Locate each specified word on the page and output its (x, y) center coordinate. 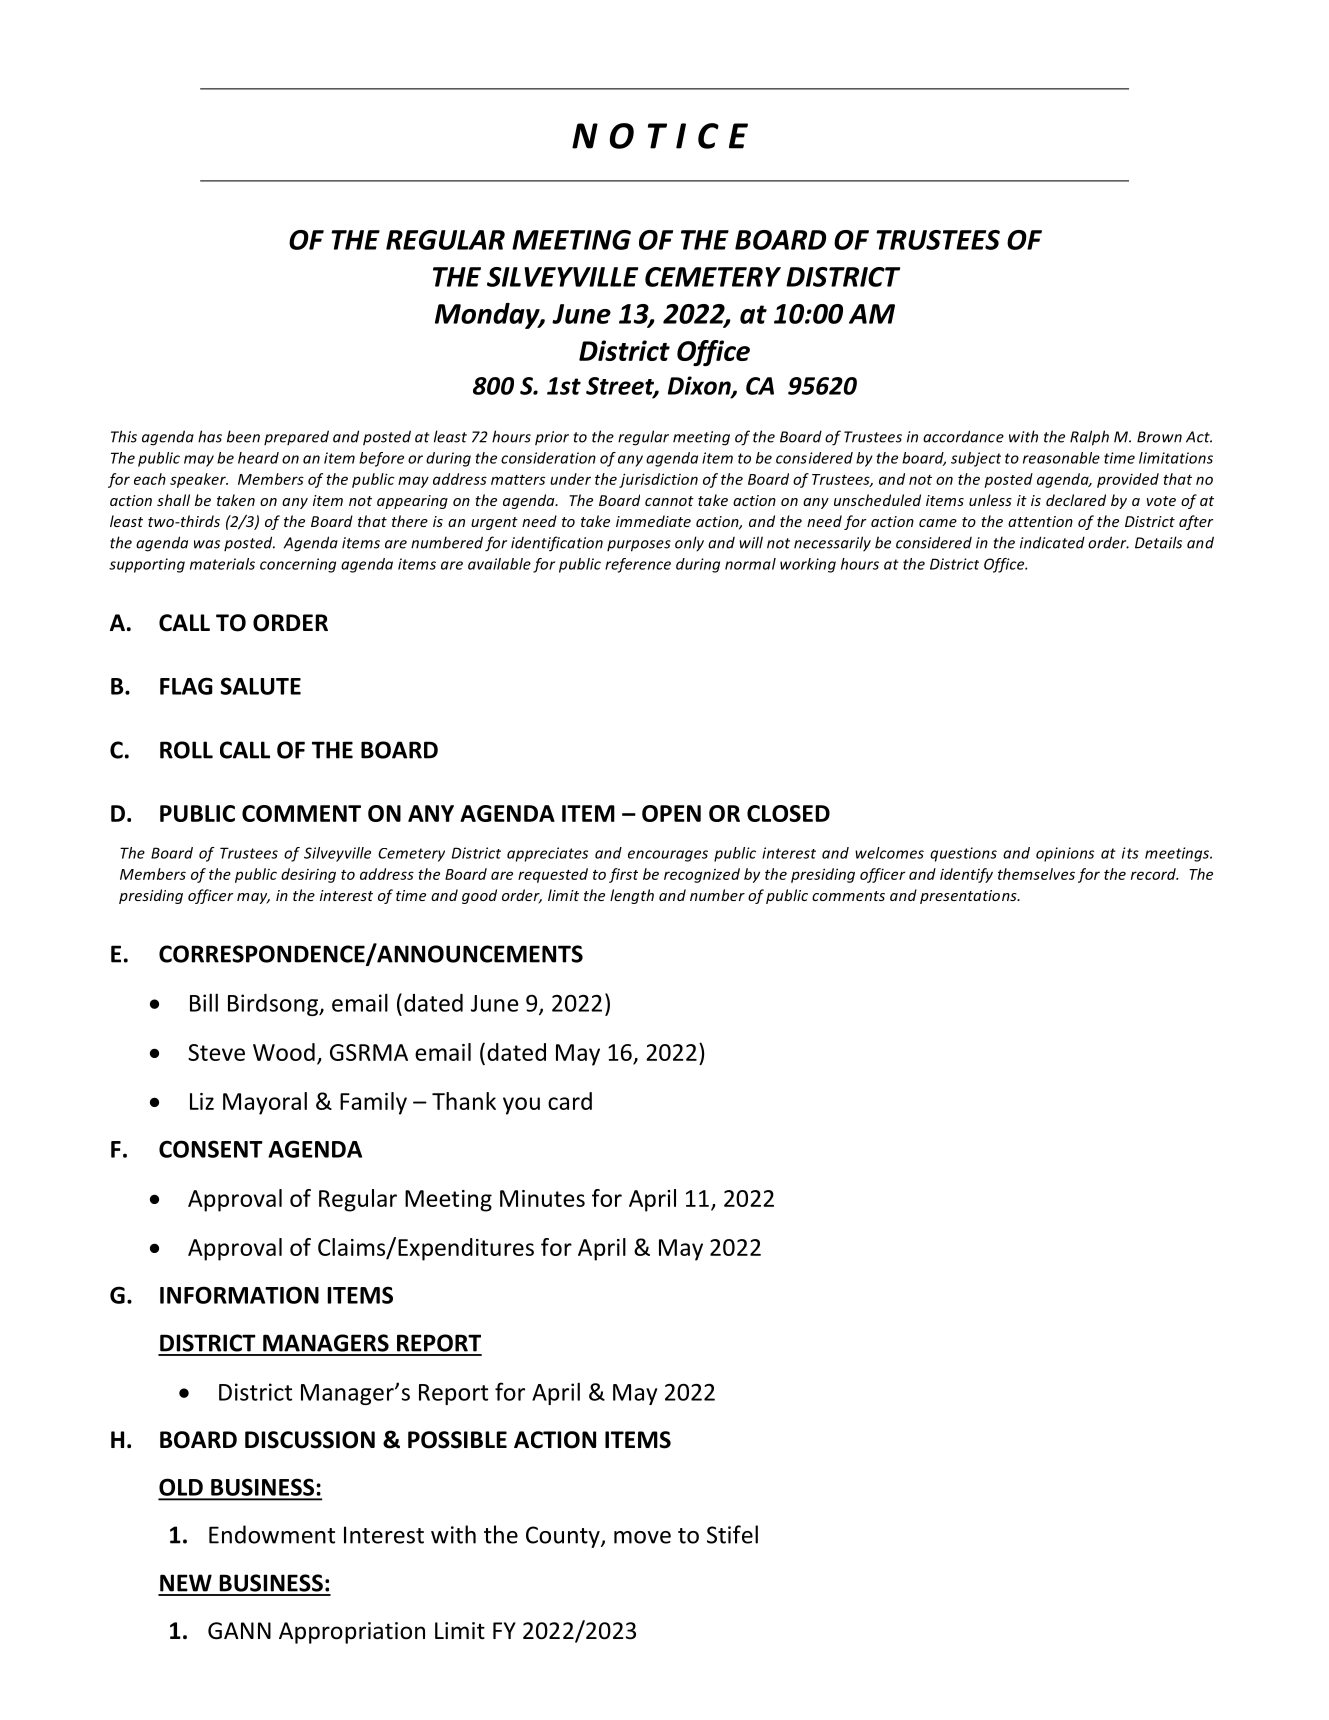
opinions (1065, 854)
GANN (239, 1631)
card (570, 1101)
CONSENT (211, 1149)
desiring (308, 875)
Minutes (542, 1198)
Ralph (1089, 438)
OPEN (671, 813)
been (243, 436)
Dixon (700, 386)
